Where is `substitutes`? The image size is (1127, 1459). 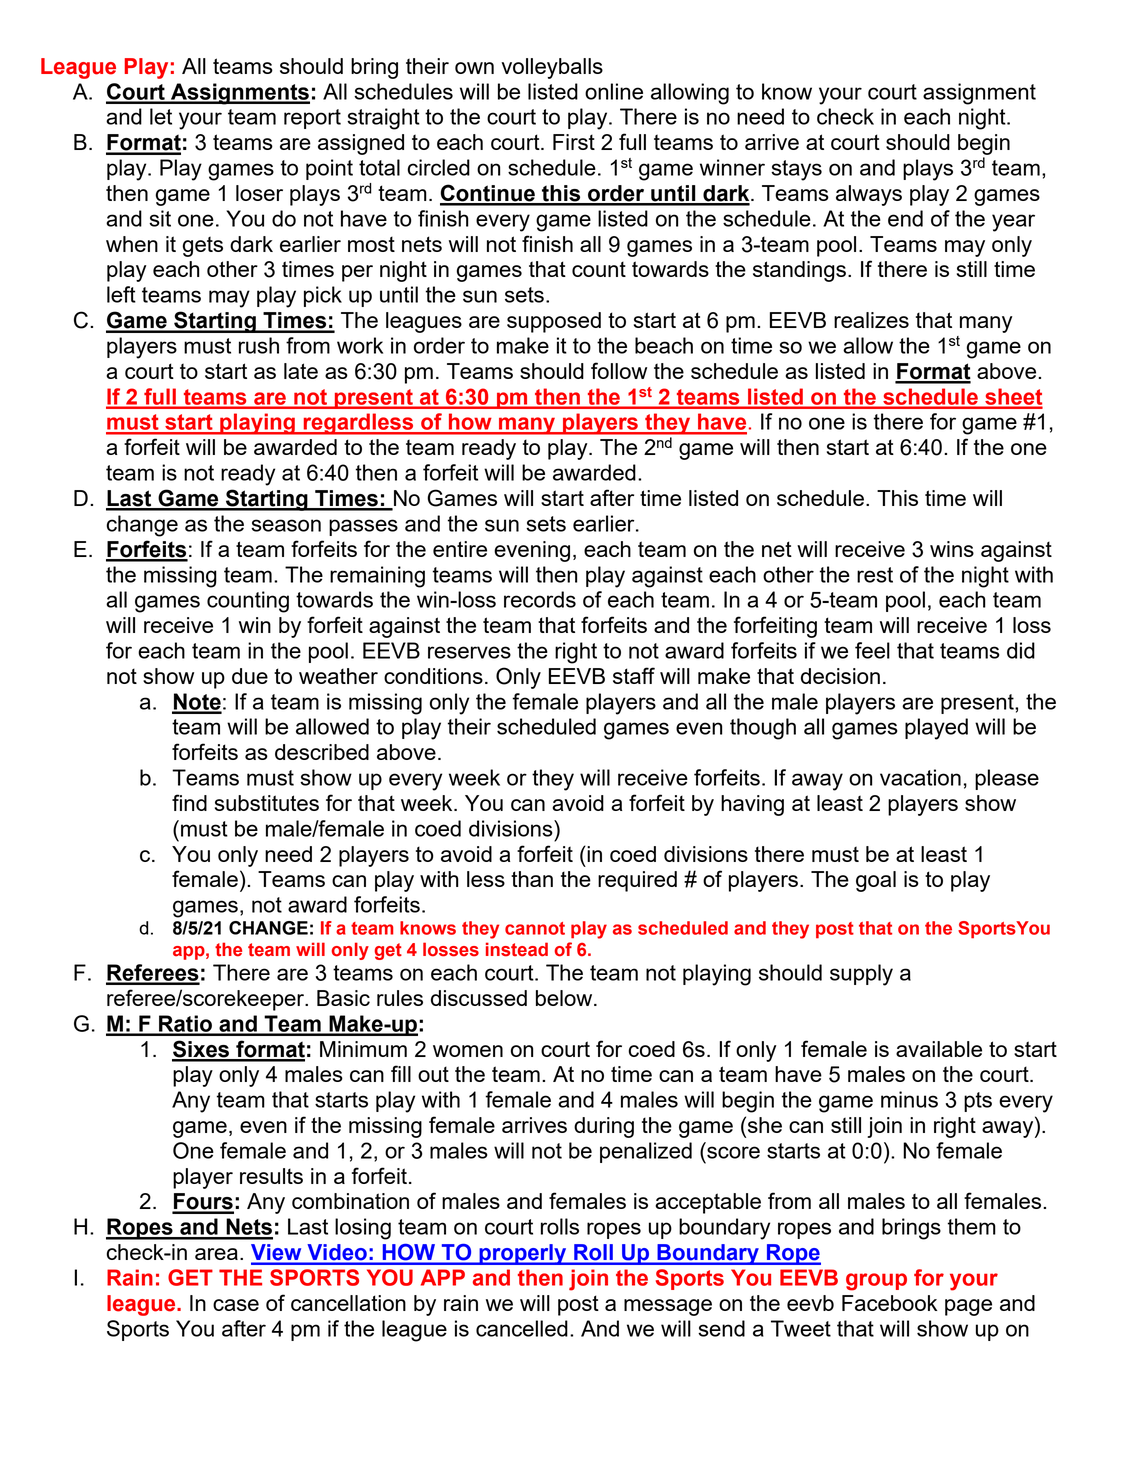 substitutes is located at coordinates (267, 803).
